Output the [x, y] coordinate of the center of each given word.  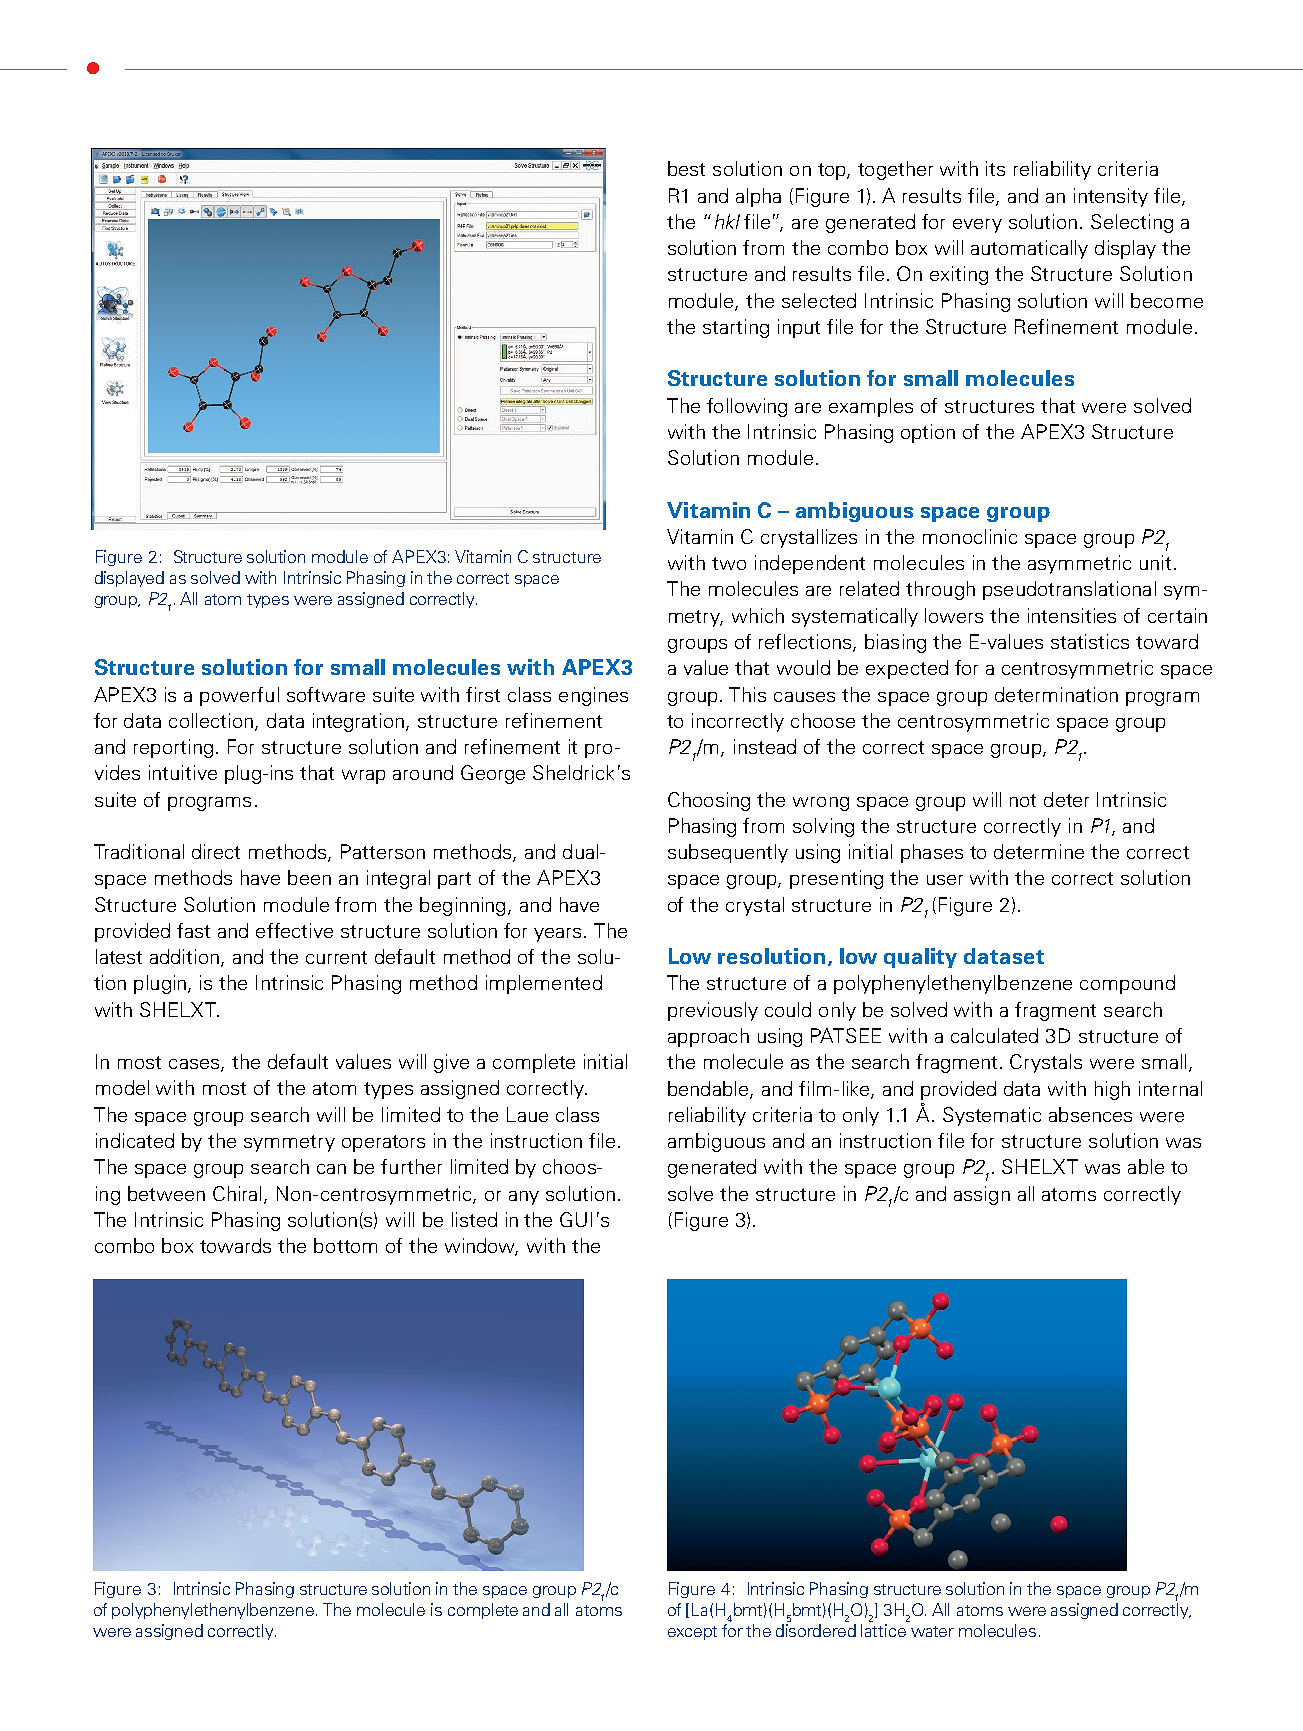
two [729, 563]
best [686, 168]
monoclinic [970, 536]
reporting [173, 748]
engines [593, 696]
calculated [994, 1035]
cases [195, 1065]
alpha [758, 197]
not [1023, 800]
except [692, 1633]
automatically [1029, 249]
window [481, 1247]
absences [1090, 1114]
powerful [239, 696]
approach [708, 1037]
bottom [345, 1245]
